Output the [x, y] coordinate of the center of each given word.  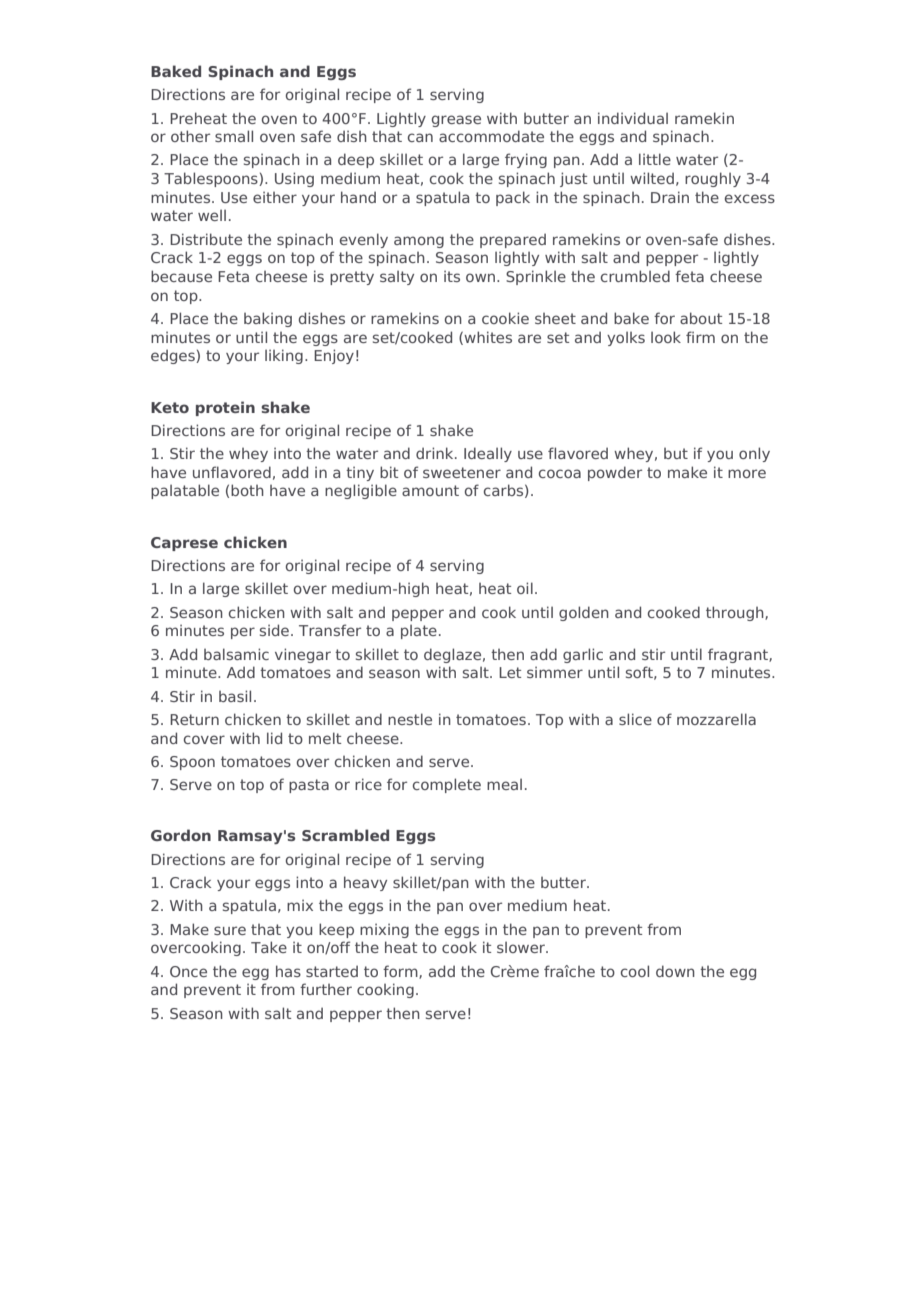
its [452, 276]
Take [269, 947]
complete [447, 785]
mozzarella [716, 719]
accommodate [491, 136]
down [675, 971]
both [247, 490]
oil [525, 588]
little [655, 159]
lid [274, 738]
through [736, 613]
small [234, 136]
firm [700, 337]
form [401, 972]
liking [284, 356]
